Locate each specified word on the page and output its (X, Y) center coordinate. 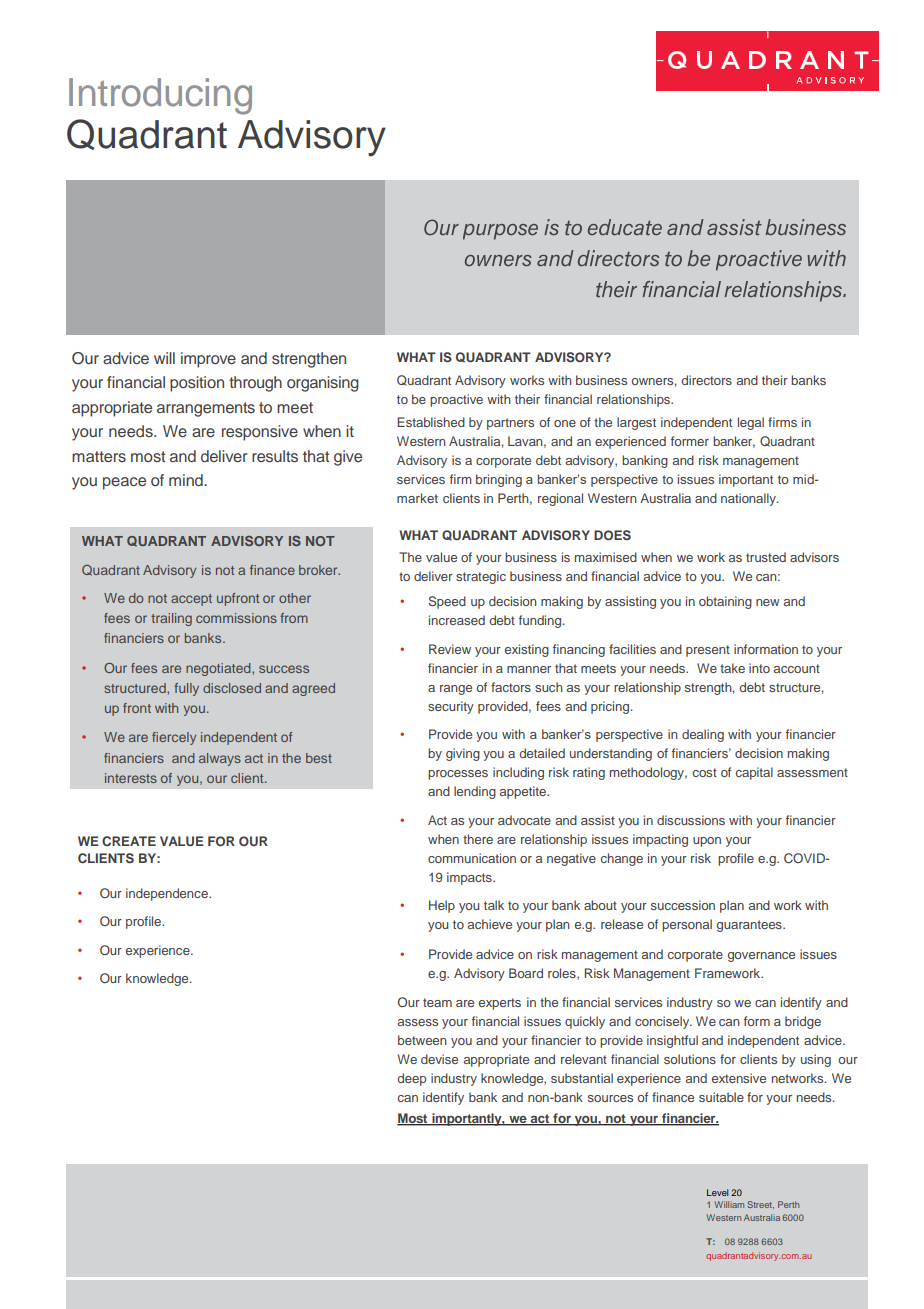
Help (442, 906)
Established (431, 422)
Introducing (160, 96)
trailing (171, 619)
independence (168, 894)
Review (450, 649)
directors (706, 380)
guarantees (750, 926)
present (708, 651)
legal (751, 423)
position (197, 384)
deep (411, 1079)
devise (439, 1059)
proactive (456, 400)
